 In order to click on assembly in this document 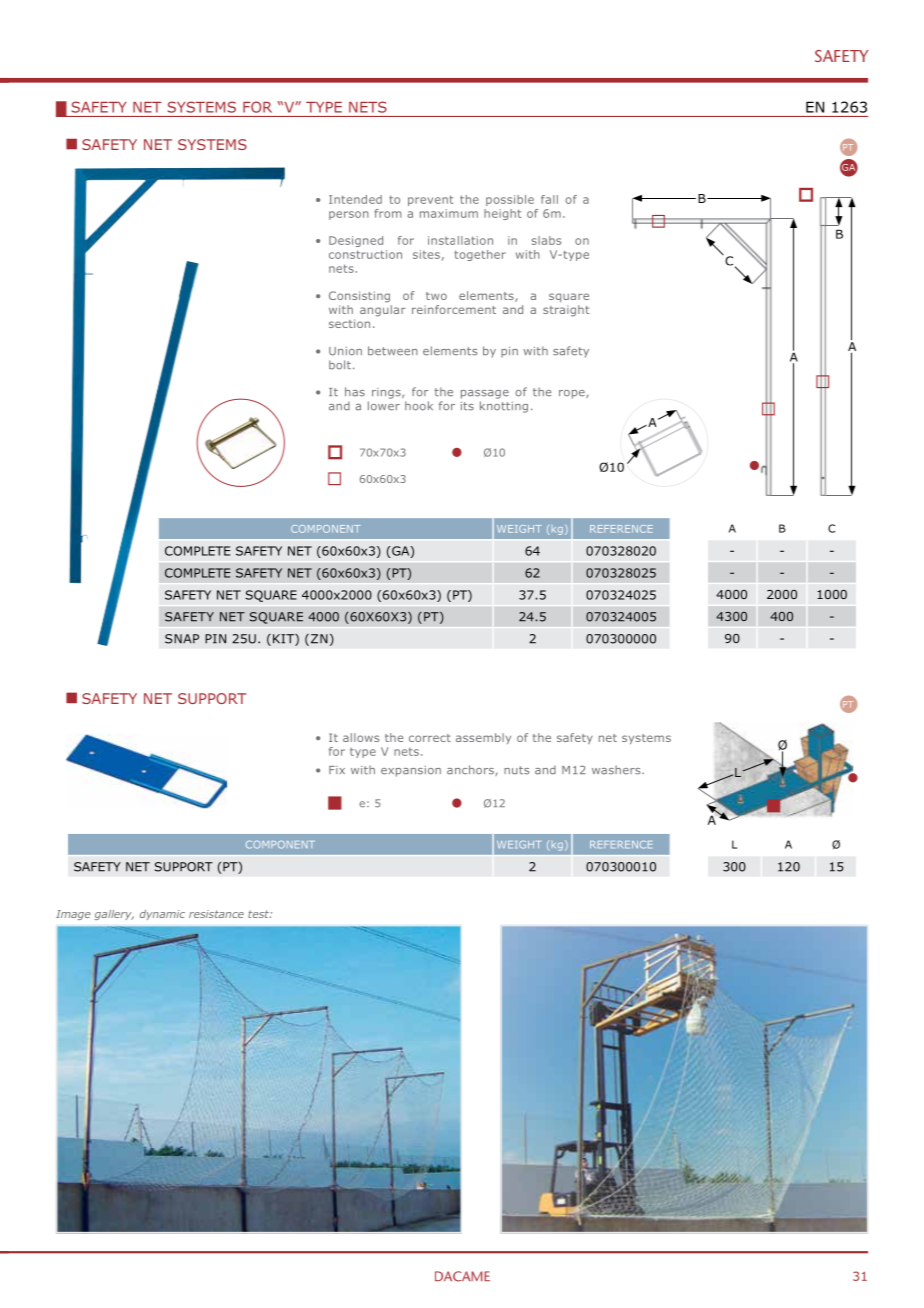, I will do `click(483, 738)`.
